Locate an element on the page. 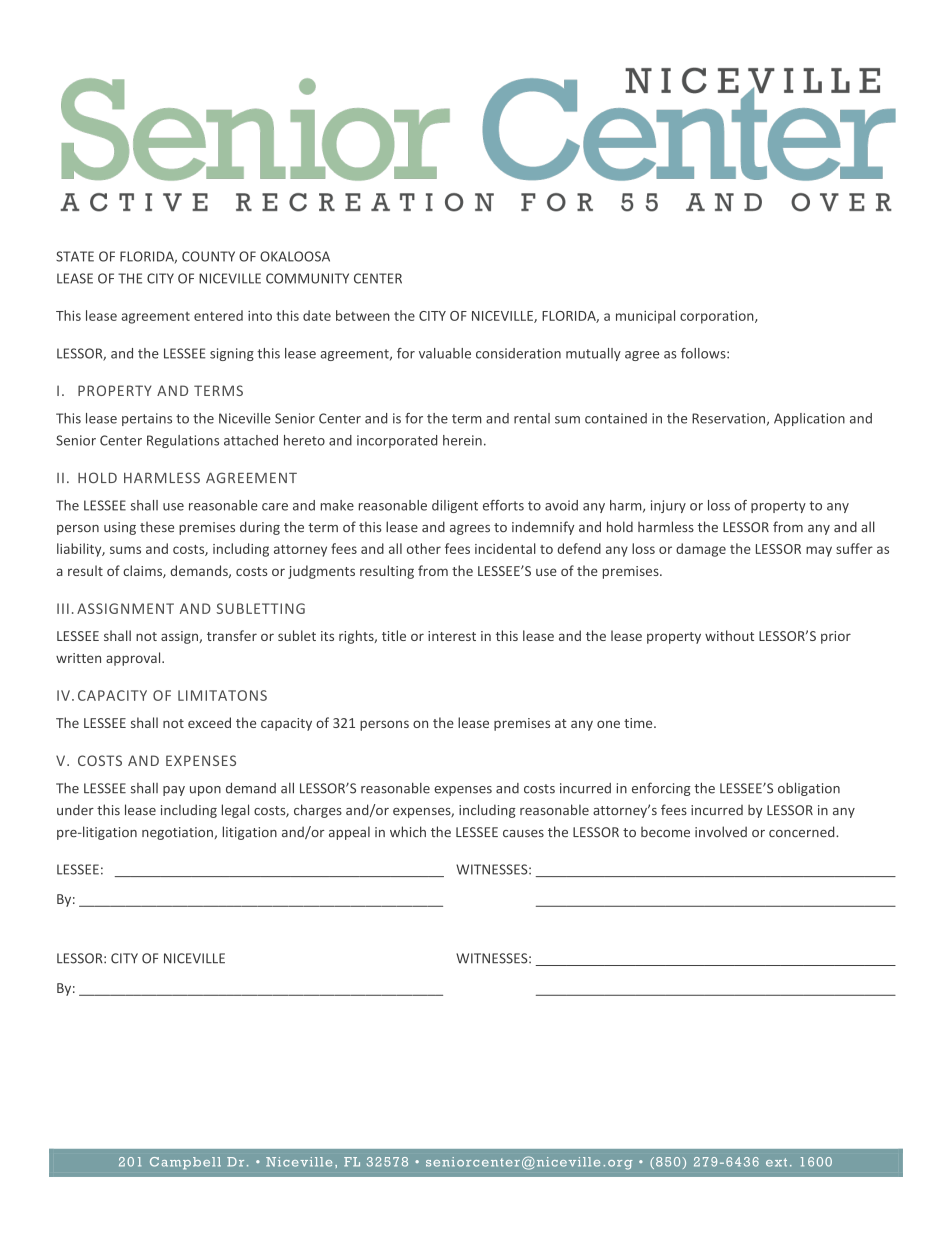 This page has width=952, height=1233. ext is located at coordinates (776, 1162).
